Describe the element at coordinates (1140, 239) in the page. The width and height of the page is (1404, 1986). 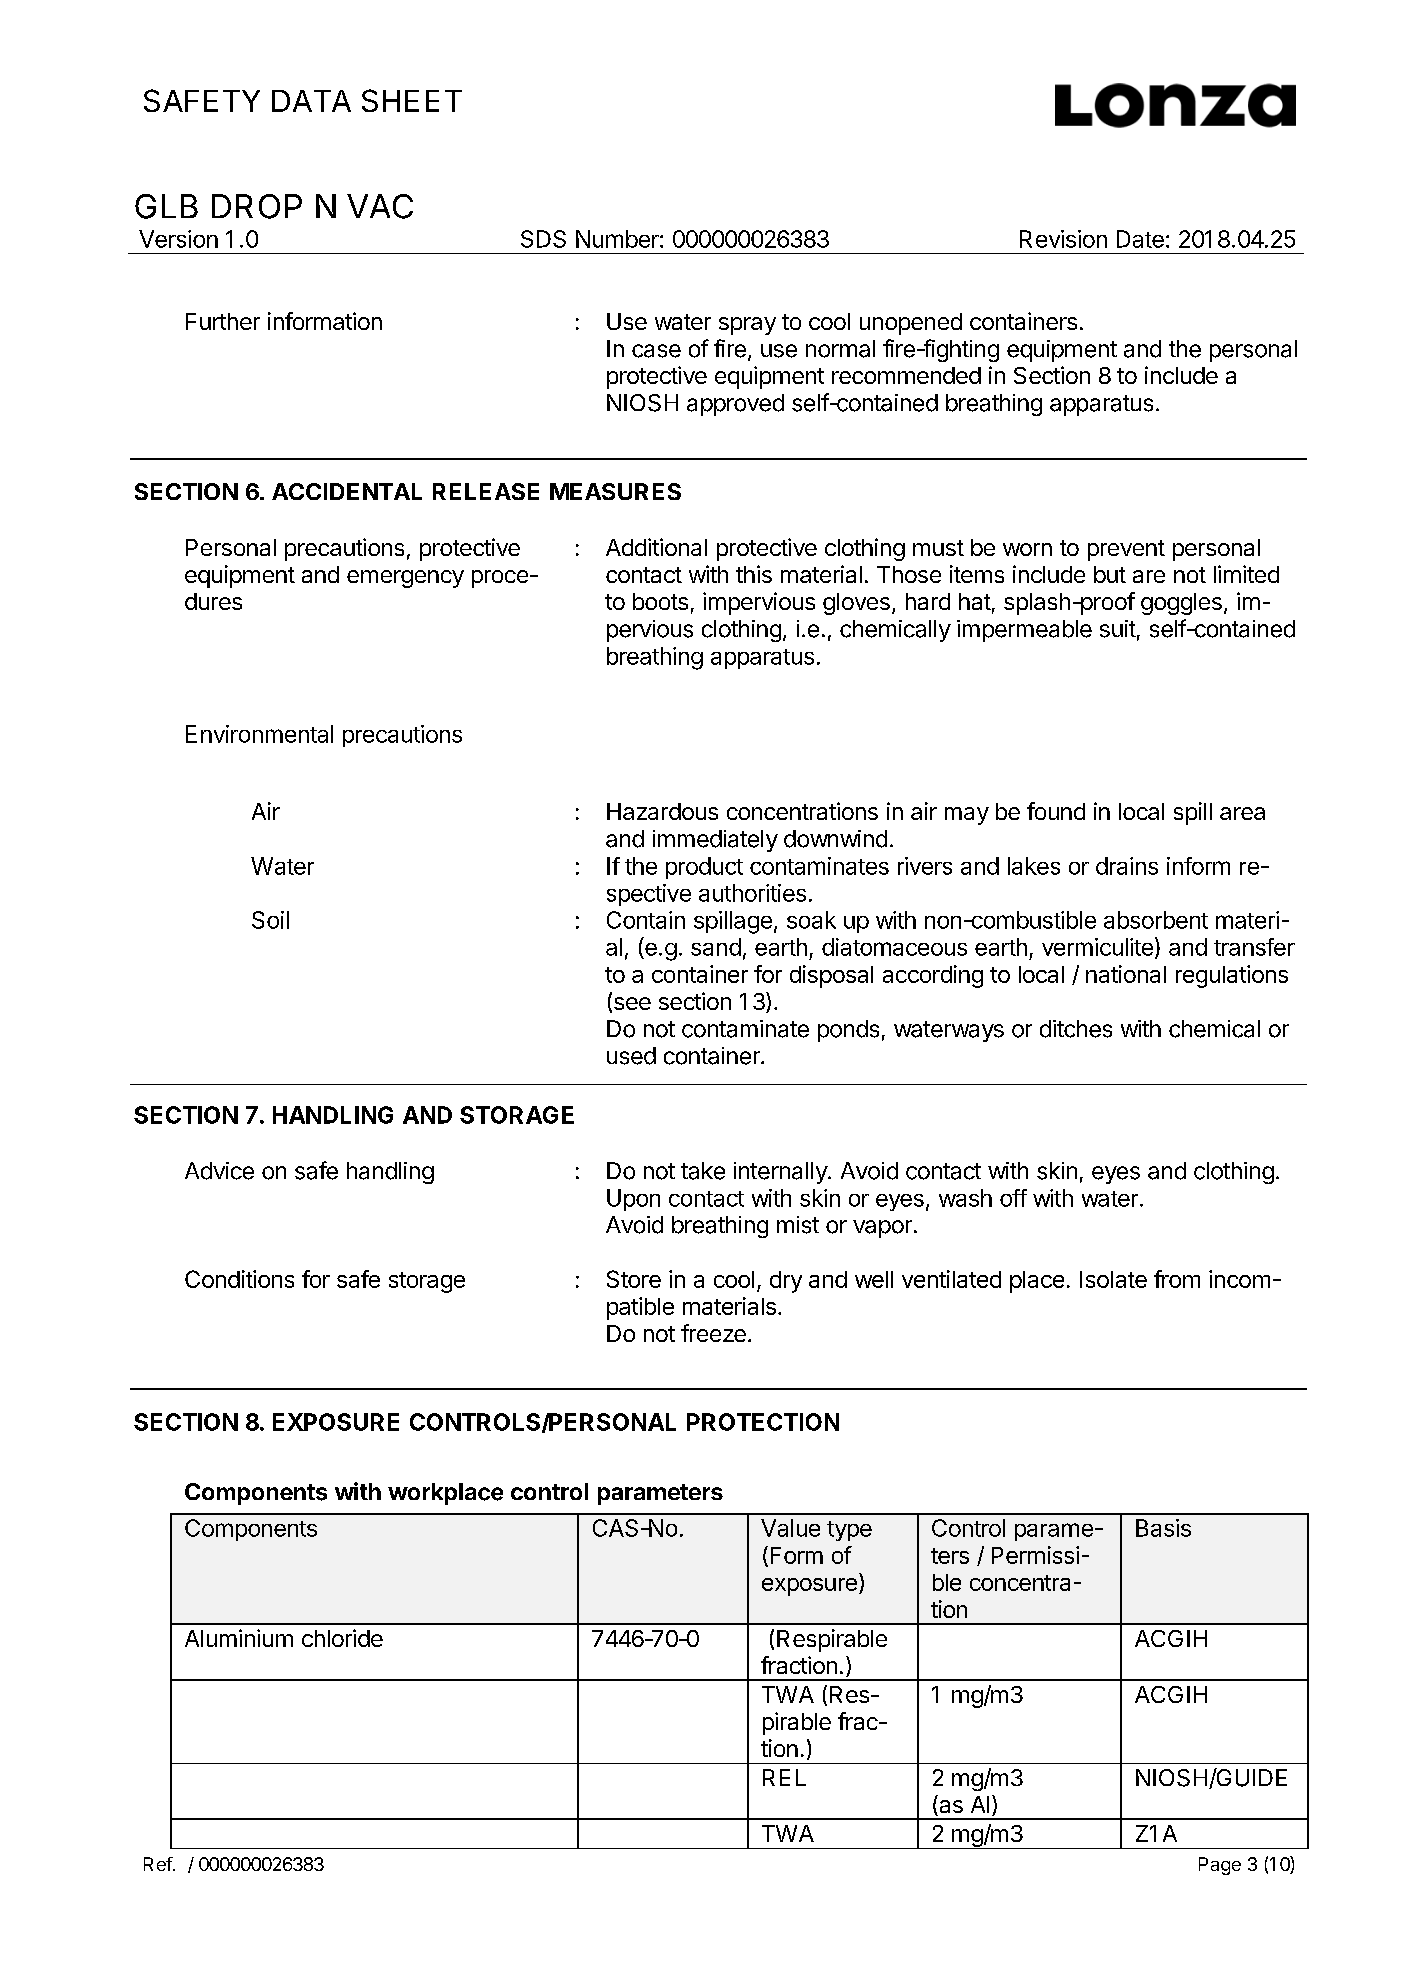
I see `Date` at that location.
